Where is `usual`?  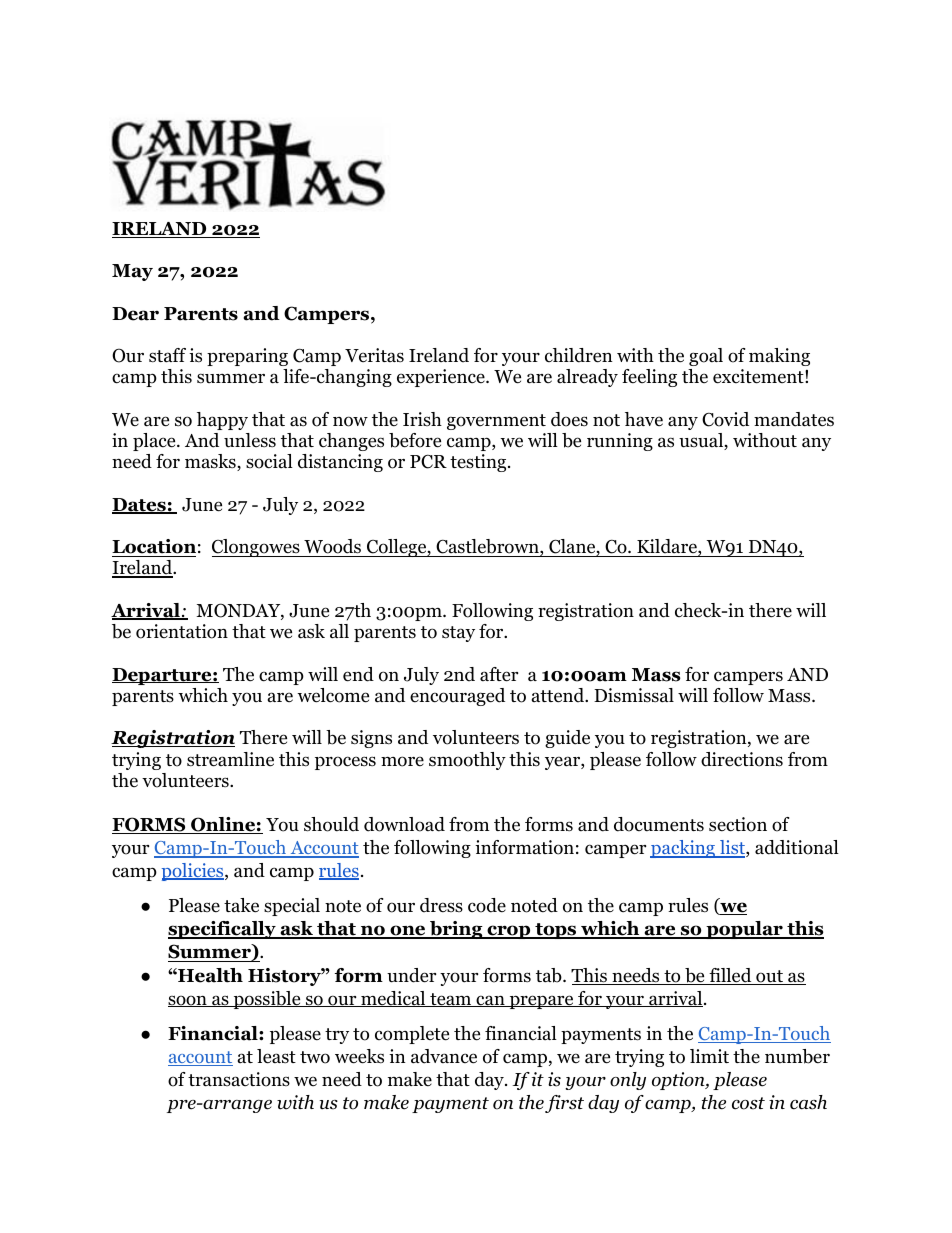 usual is located at coordinates (702, 441).
